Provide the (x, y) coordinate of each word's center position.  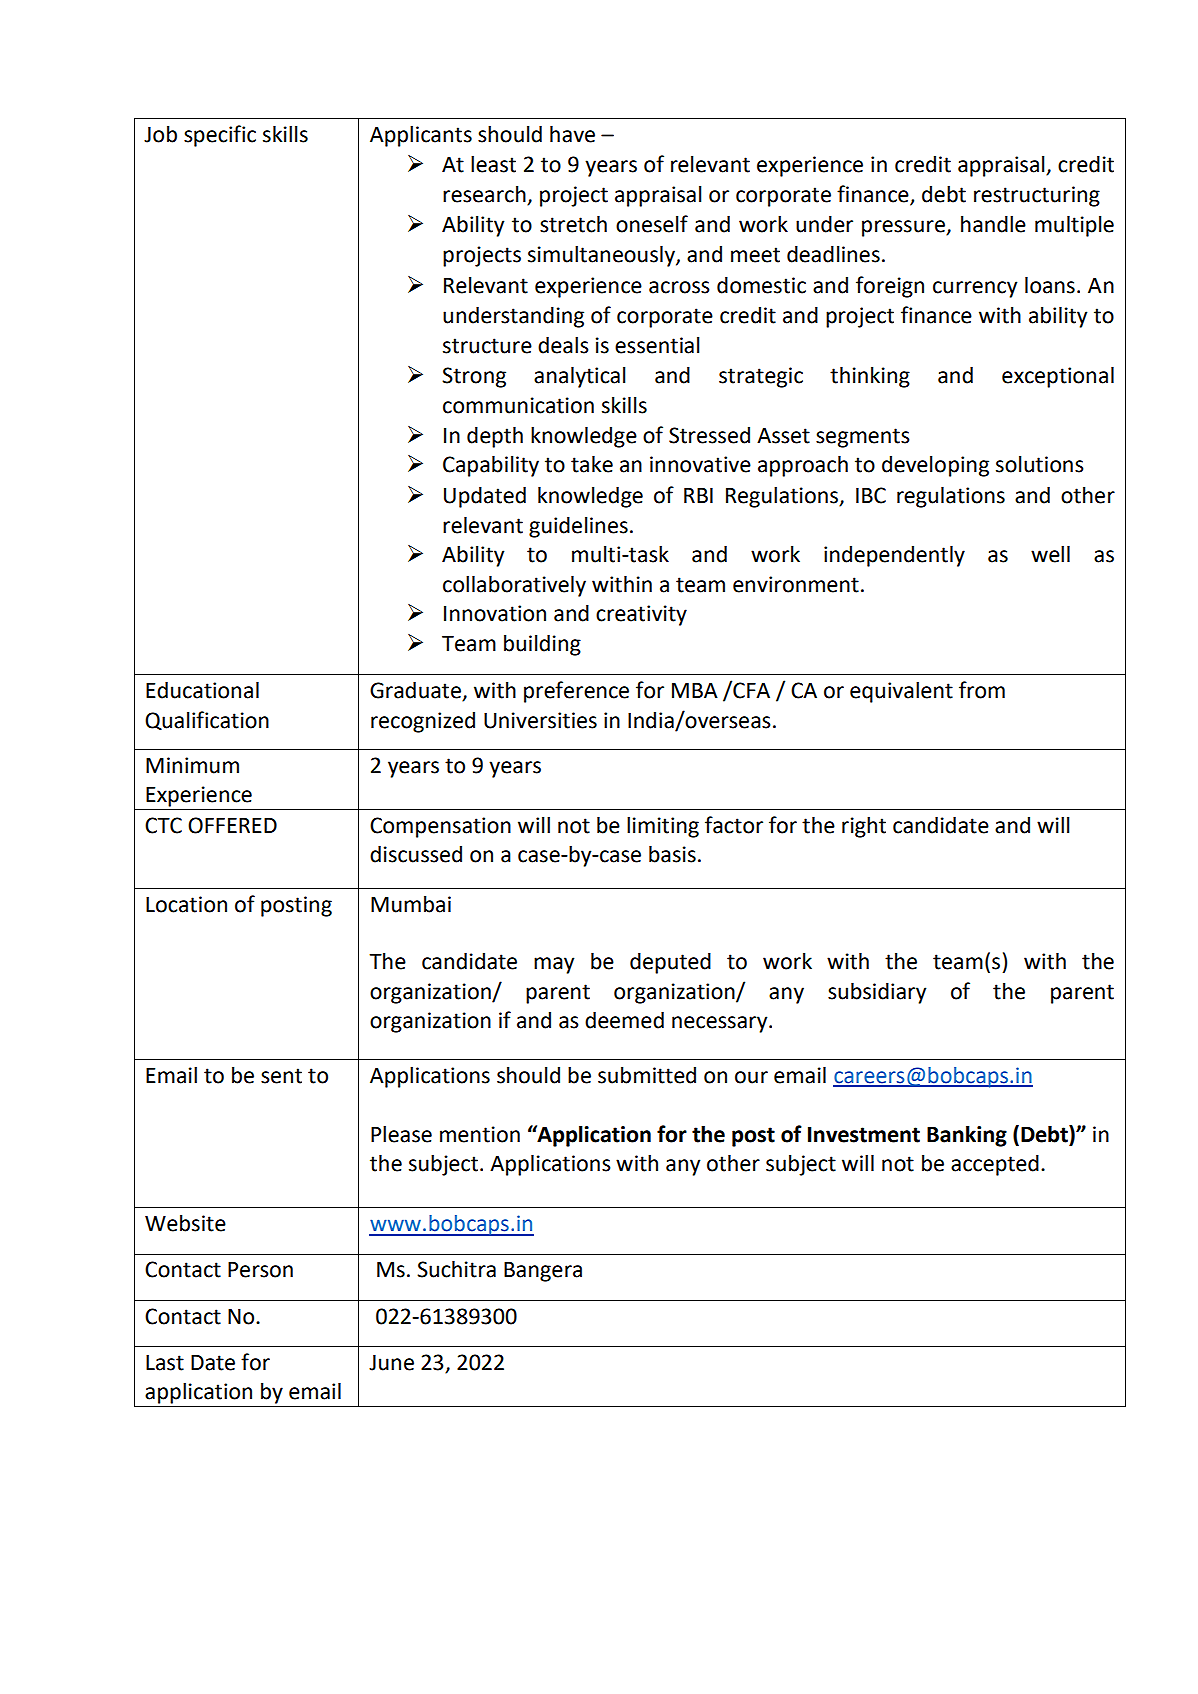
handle (993, 224)
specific (220, 136)
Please (401, 1134)
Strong (474, 377)
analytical (580, 377)
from (982, 690)
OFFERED (232, 825)
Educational (202, 690)
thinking (870, 377)
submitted (647, 1075)
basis (672, 854)
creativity (641, 615)
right (864, 827)
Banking (967, 1136)
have (572, 134)
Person (260, 1270)
